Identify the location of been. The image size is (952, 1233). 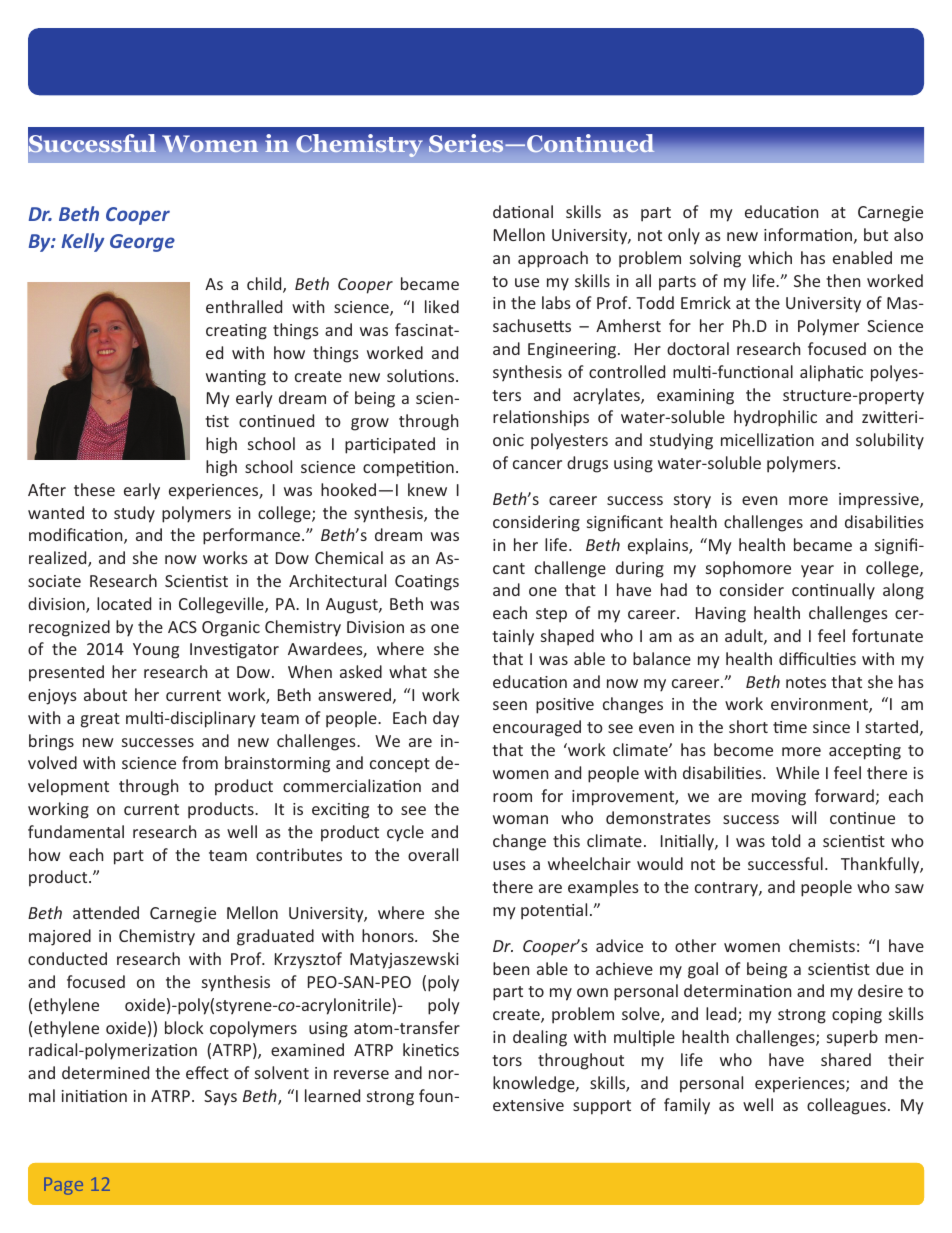
(511, 968).
